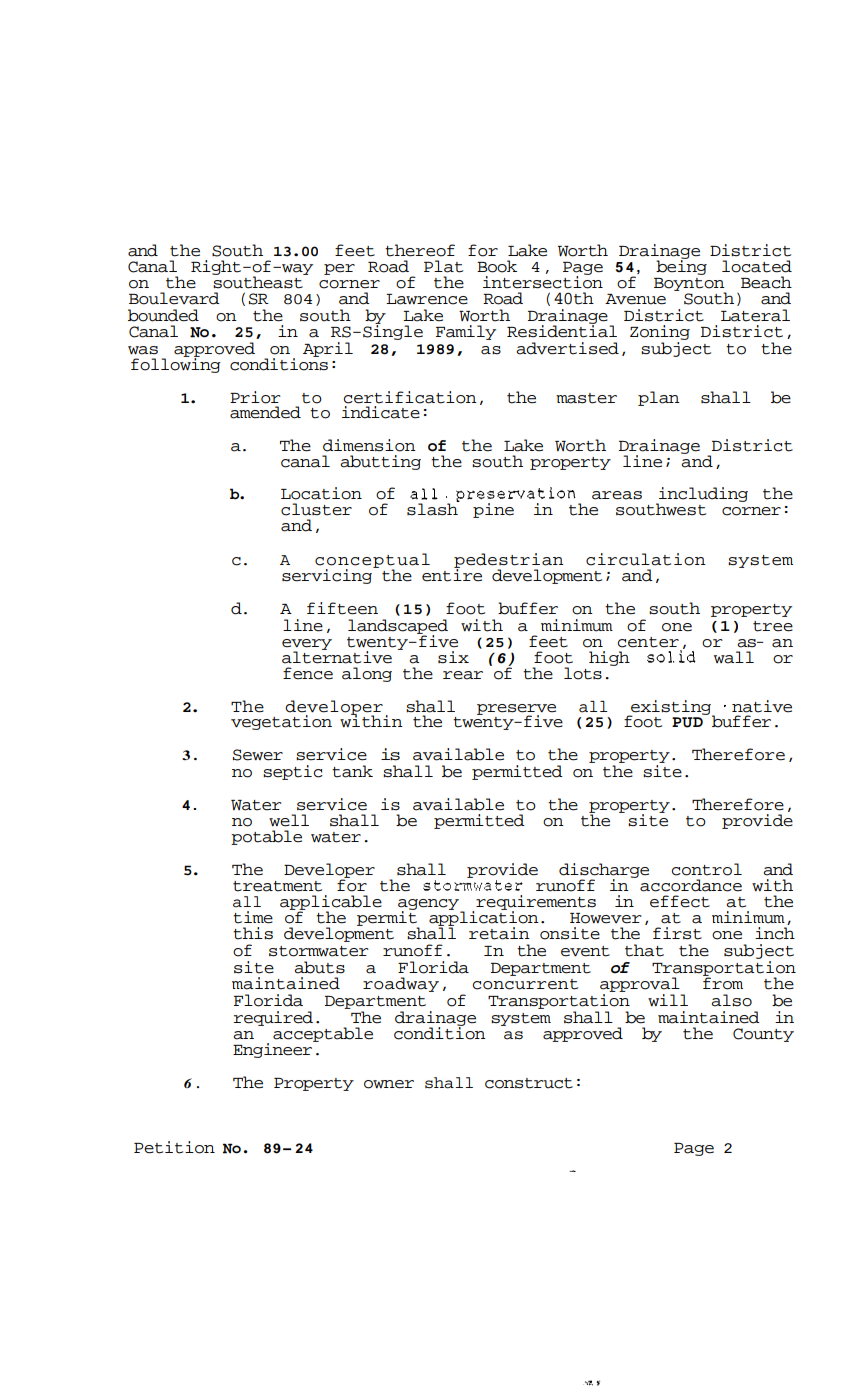 Image resolution: width=858 pixels, height=1400 pixels. What do you see at coordinates (433, 508) in the screenshot?
I see `slash` at bounding box center [433, 508].
